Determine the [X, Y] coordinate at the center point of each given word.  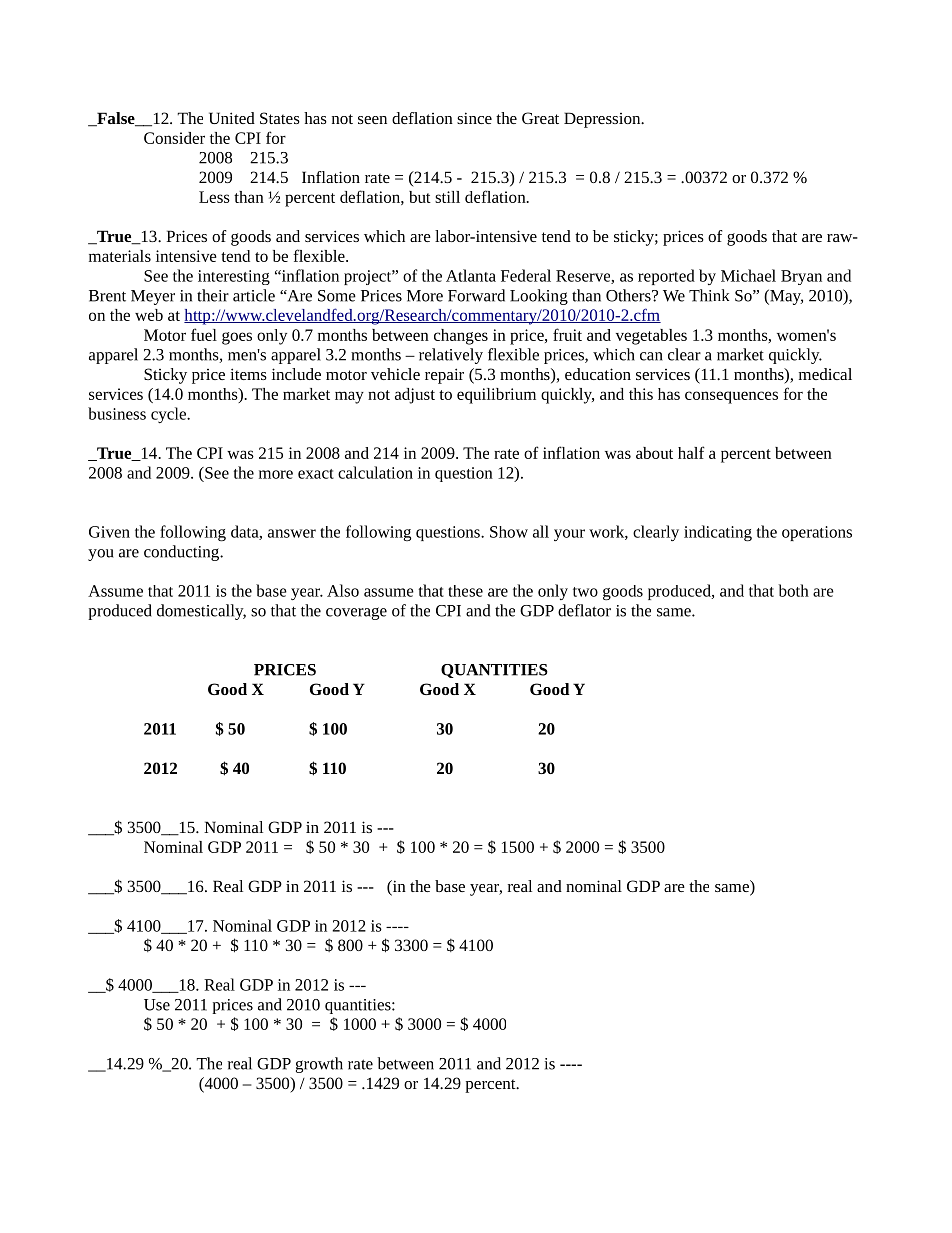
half [691, 452]
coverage [356, 613]
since [474, 118]
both [794, 590]
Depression [603, 120]
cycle [170, 415]
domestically [201, 612]
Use [157, 1005]
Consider [174, 138]
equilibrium [496, 396]
